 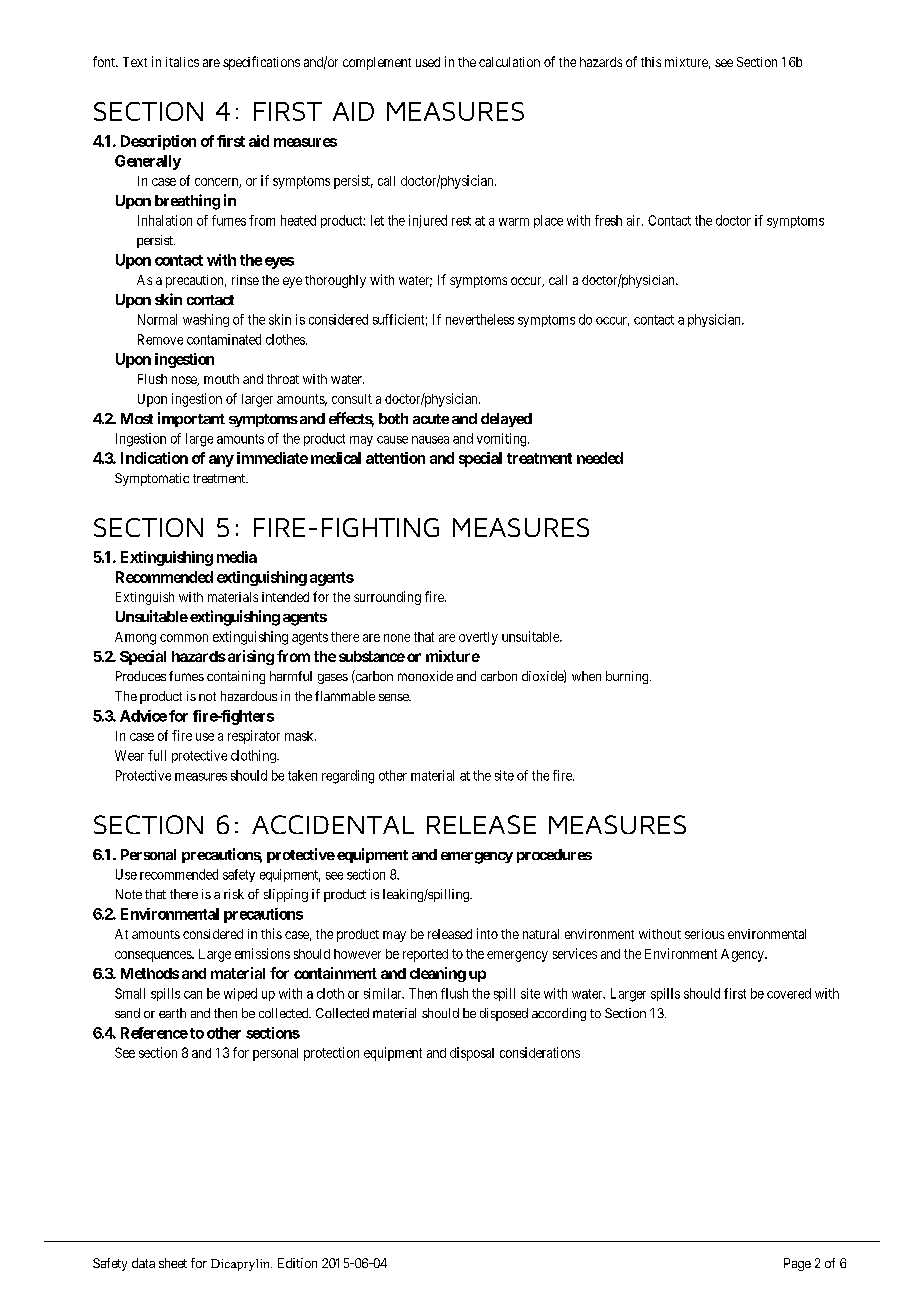 I want to click on air, so click(x=635, y=220).
